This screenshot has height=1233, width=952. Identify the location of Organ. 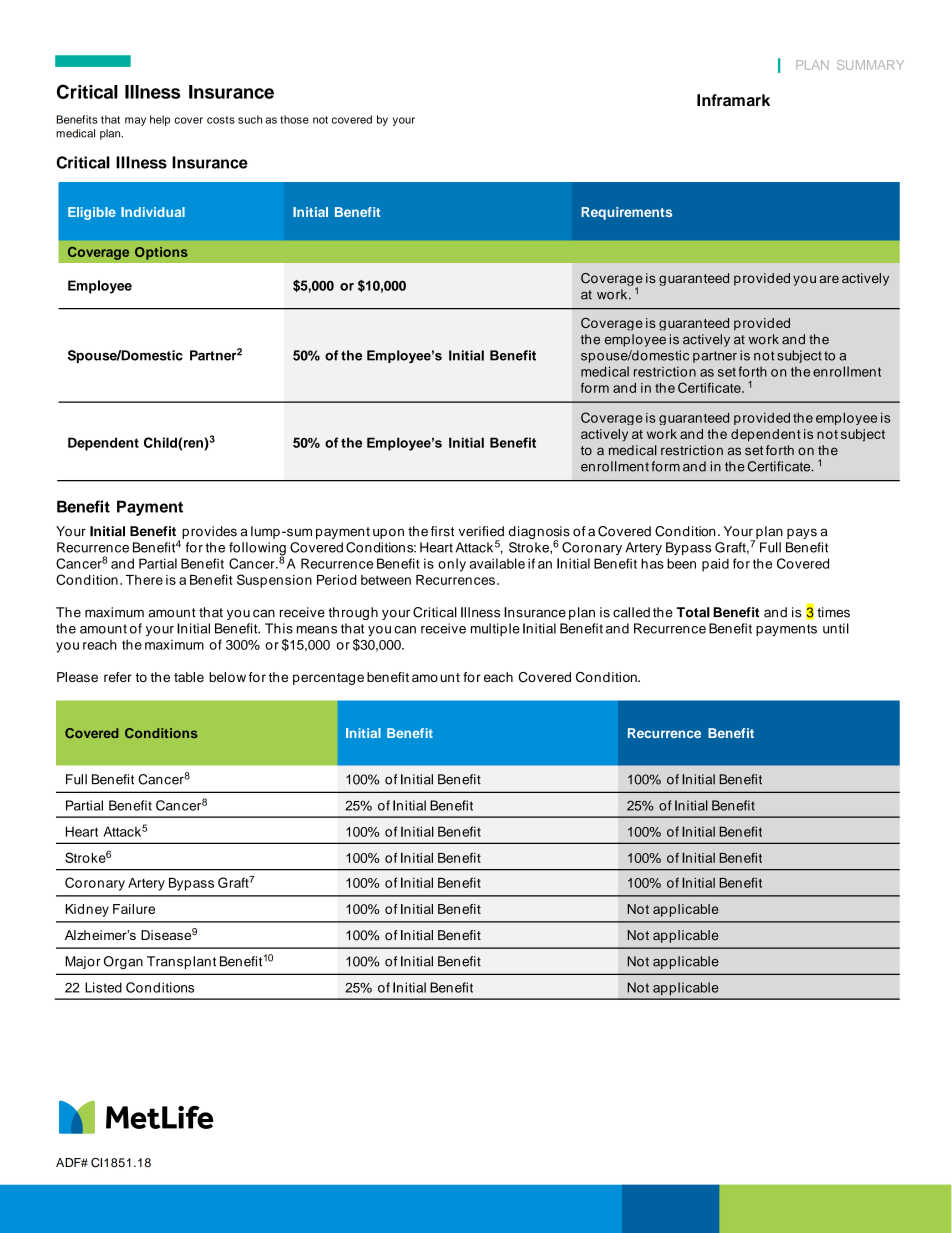
(123, 962).
